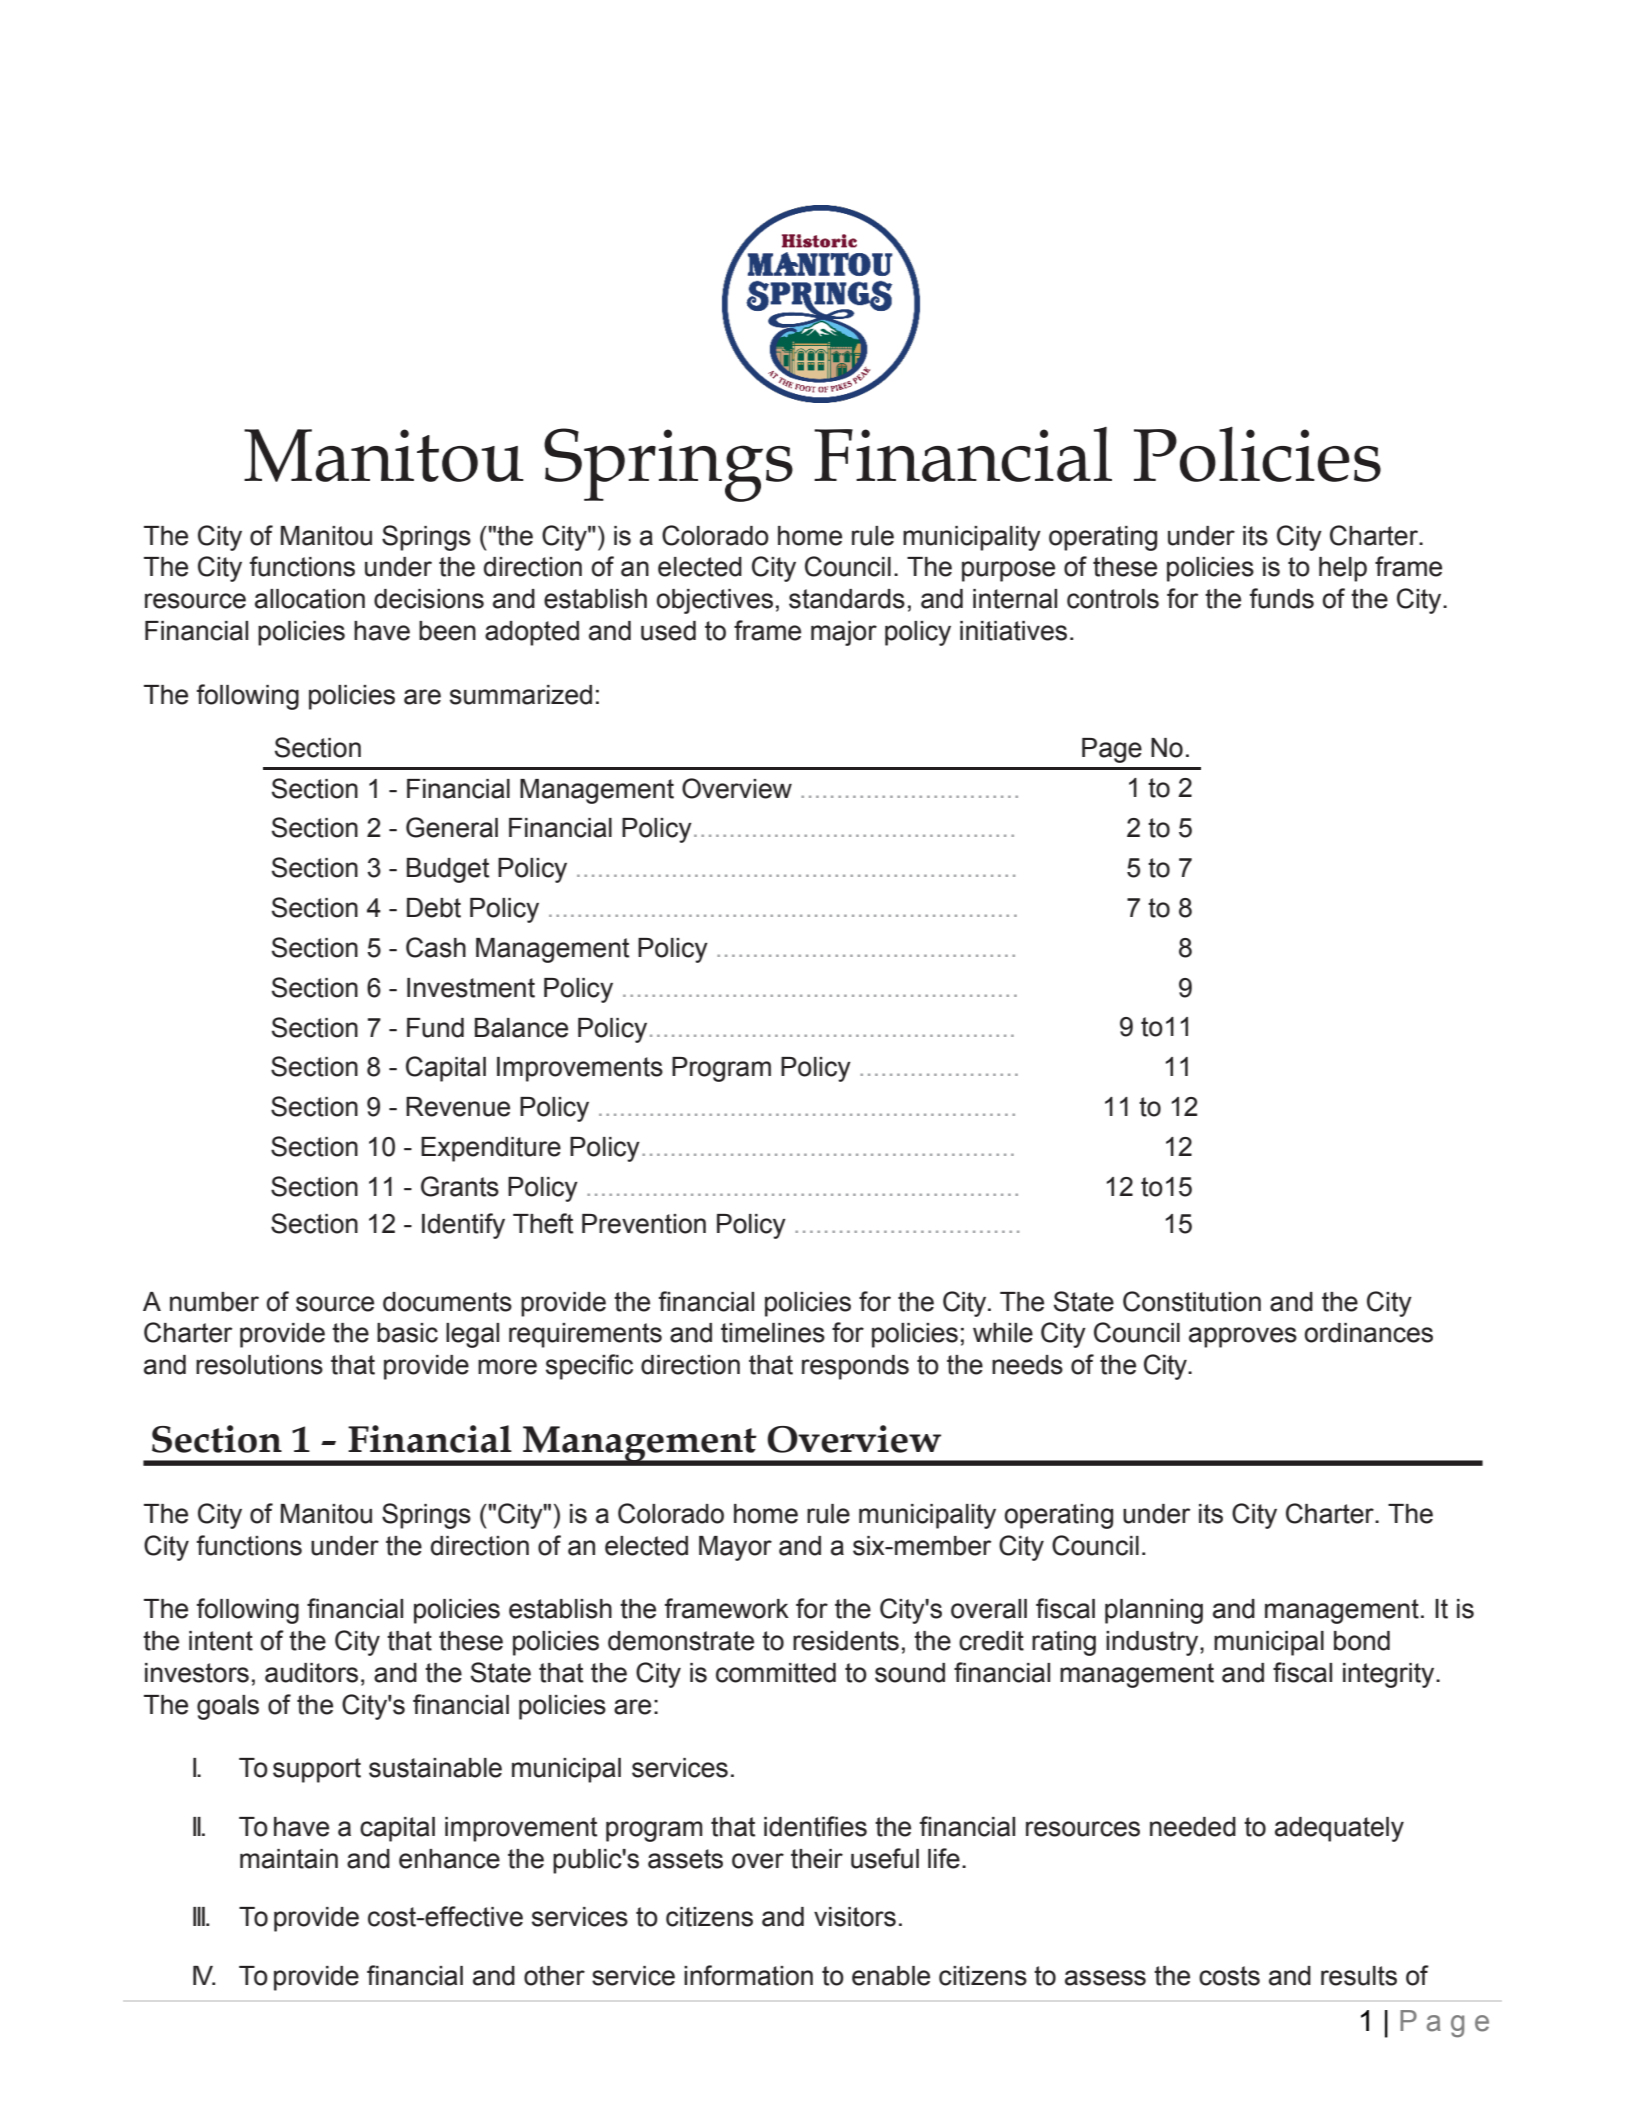 The height and width of the screenshot is (2105, 1626). I want to click on Cash, so click(436, 947).
